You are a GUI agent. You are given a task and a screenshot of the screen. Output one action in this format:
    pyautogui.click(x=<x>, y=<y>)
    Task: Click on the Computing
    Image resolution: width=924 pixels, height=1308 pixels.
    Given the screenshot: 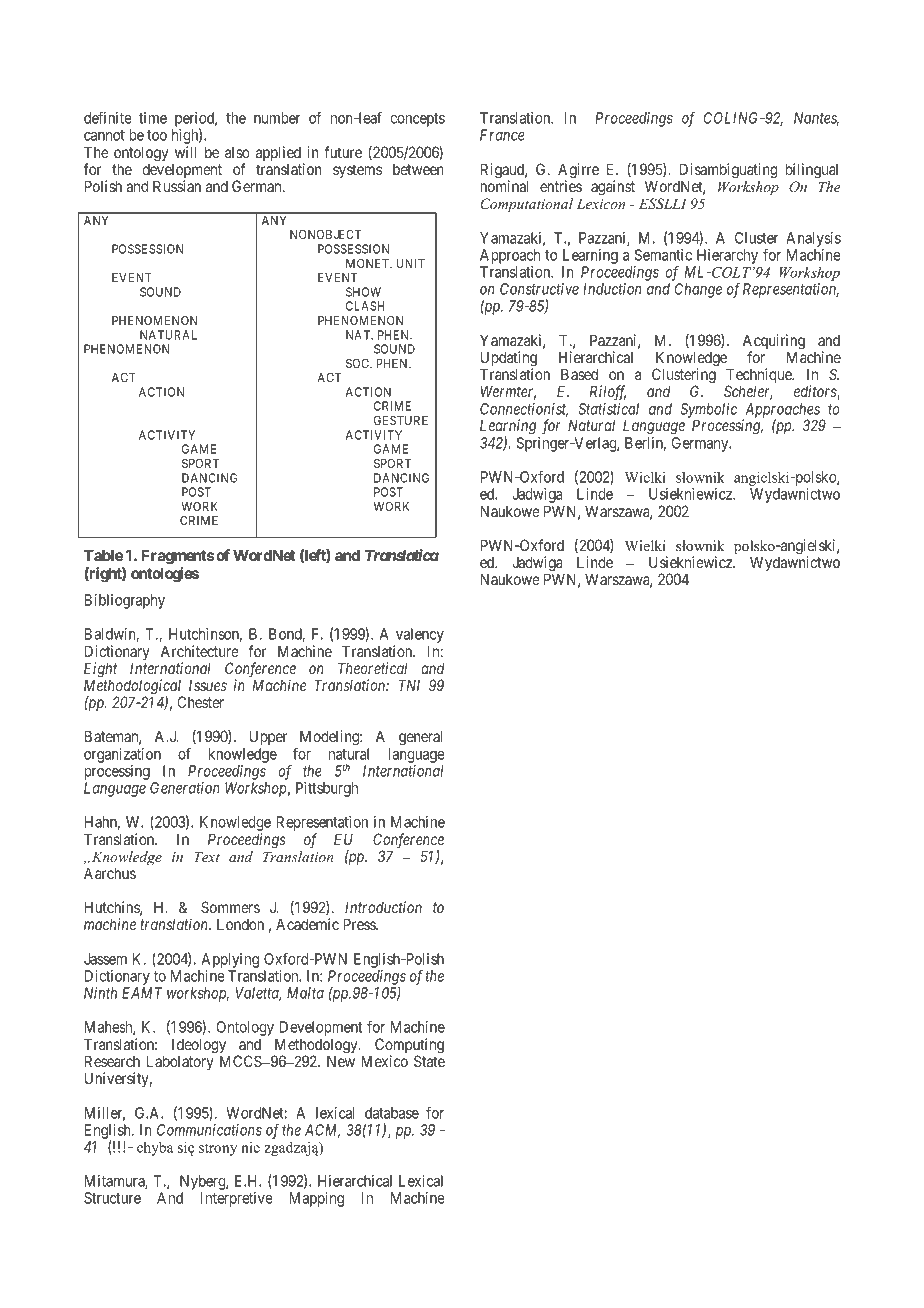 What is the action you would take?
    pyautogui.click(x=409, y=1047)
